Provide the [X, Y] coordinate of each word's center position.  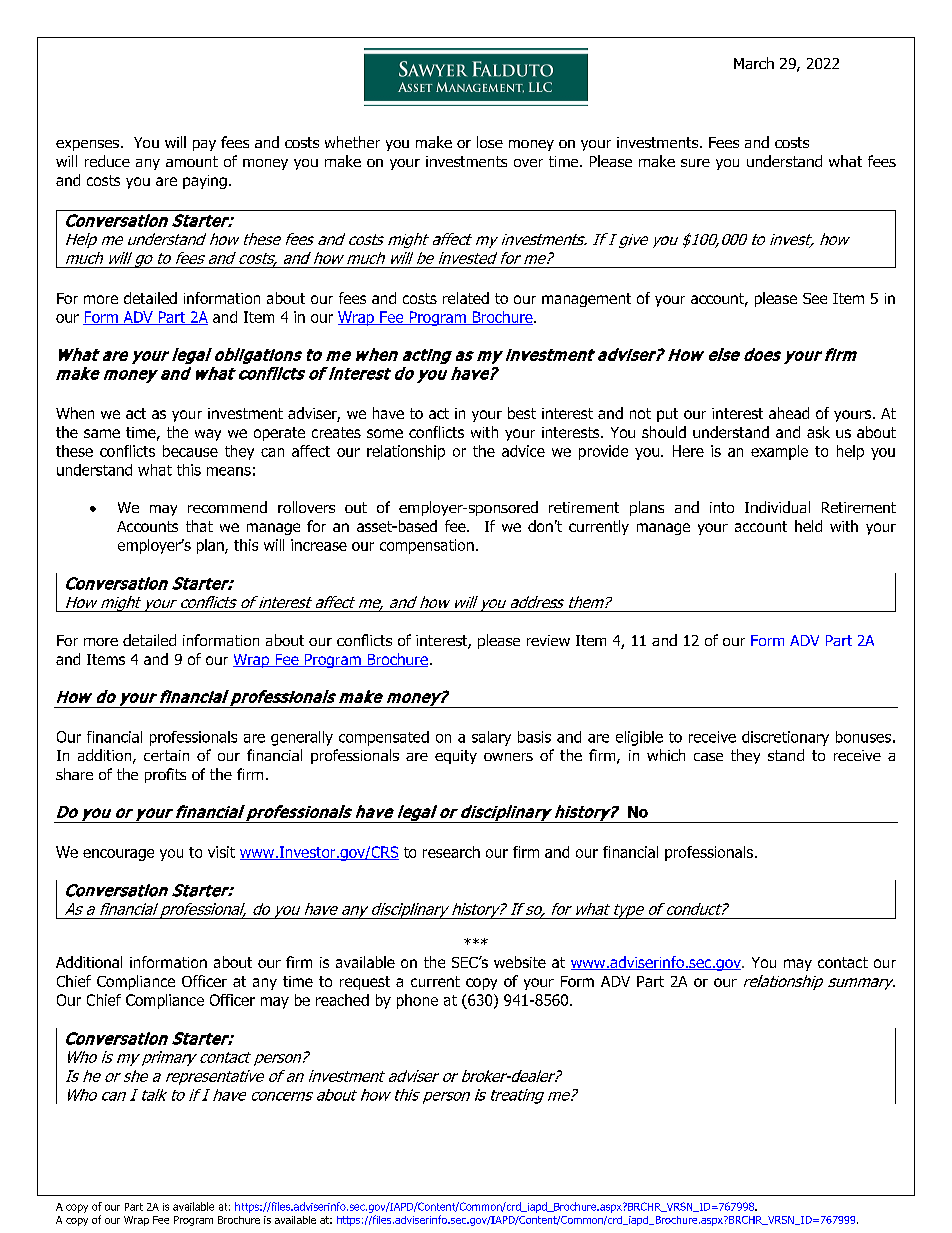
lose [490, 142]
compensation [427, 546]
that [199, 526]
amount [192, 161]
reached [342, 1000]
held [808, 526]
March [754, 63]
